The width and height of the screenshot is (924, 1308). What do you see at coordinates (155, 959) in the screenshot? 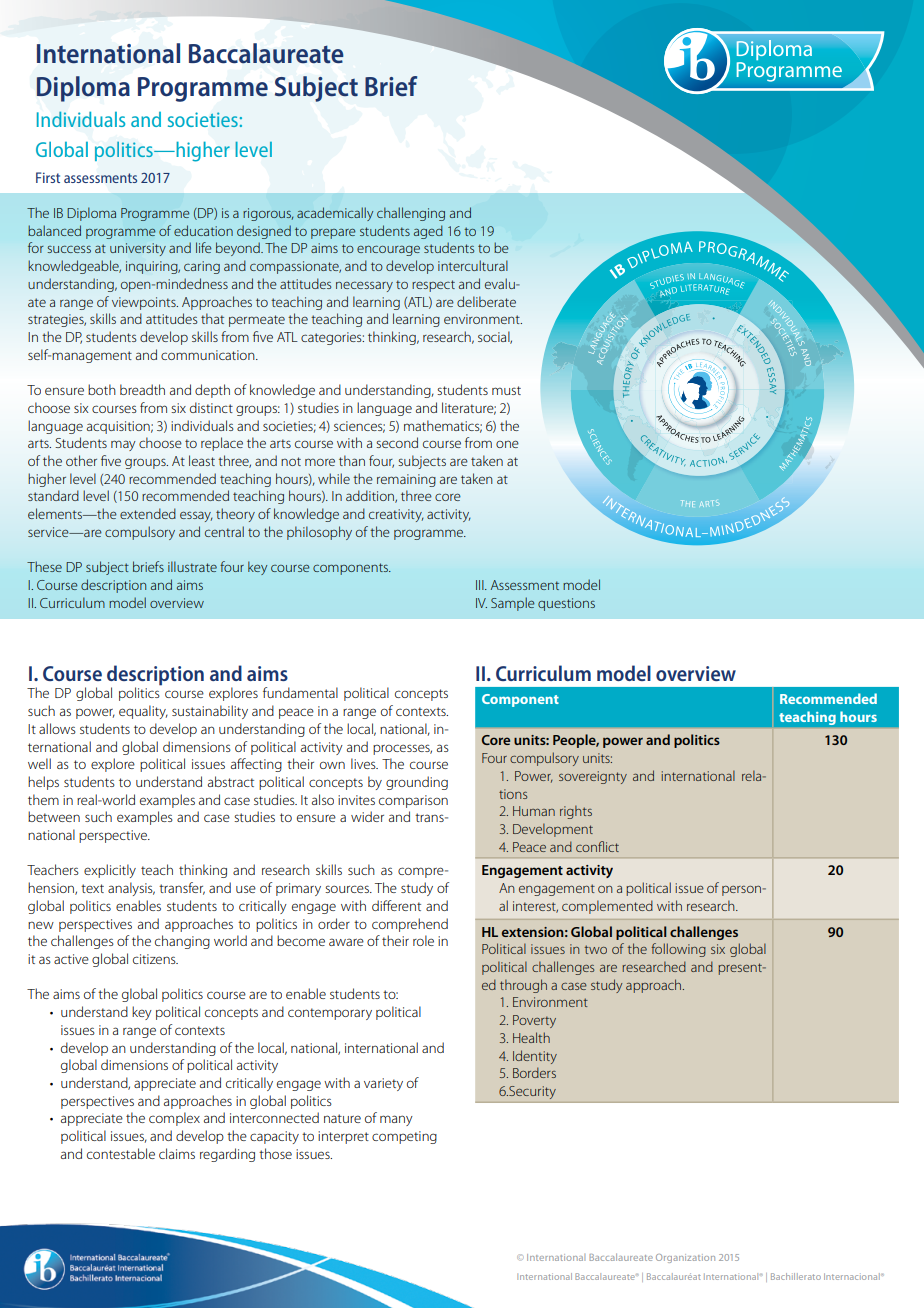
I see `citizens` at bounding box center [155, 959].
